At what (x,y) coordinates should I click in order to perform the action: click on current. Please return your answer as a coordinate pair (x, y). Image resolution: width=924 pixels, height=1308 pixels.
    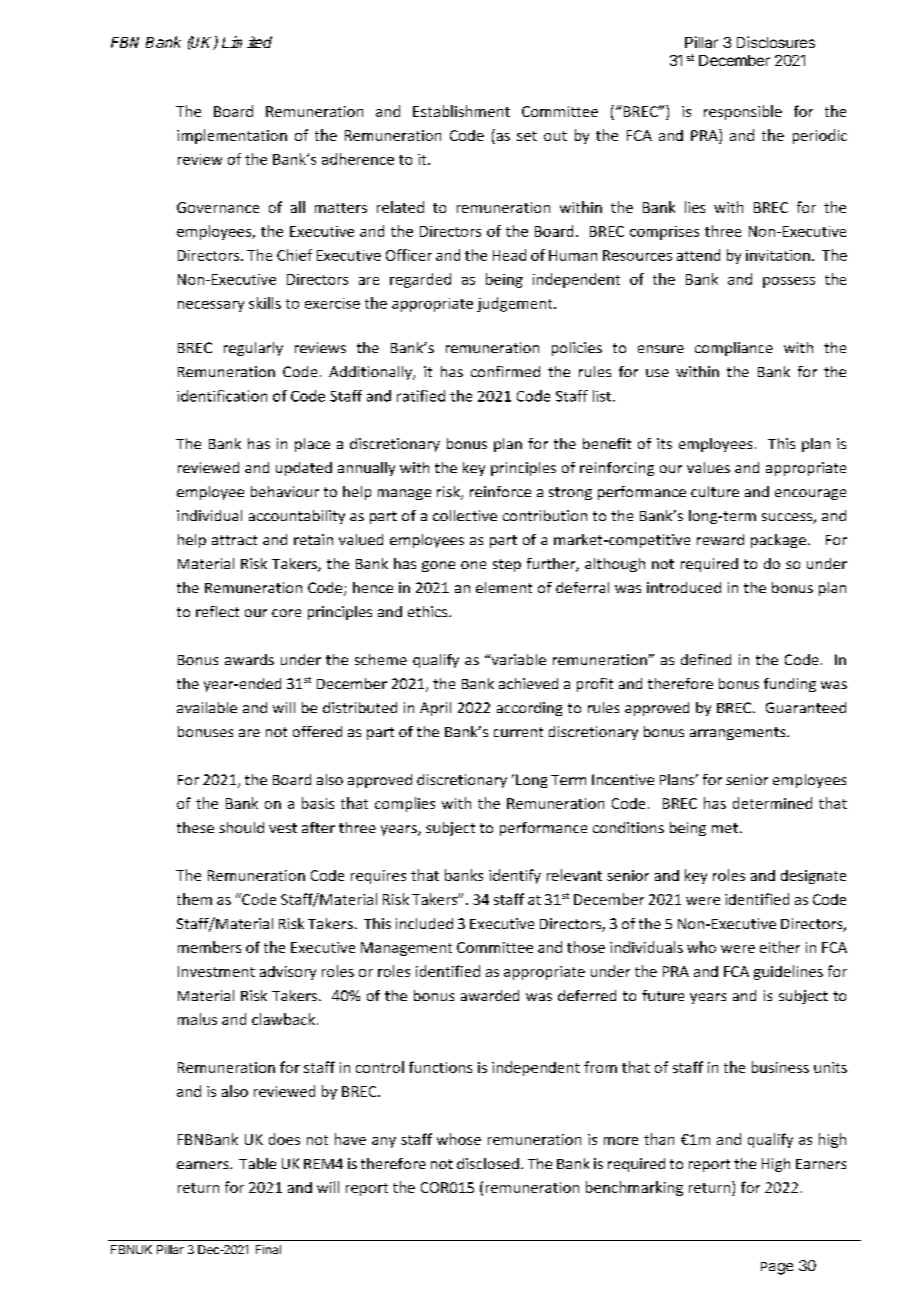
    Looking at the image, I should click on (518, 732).
